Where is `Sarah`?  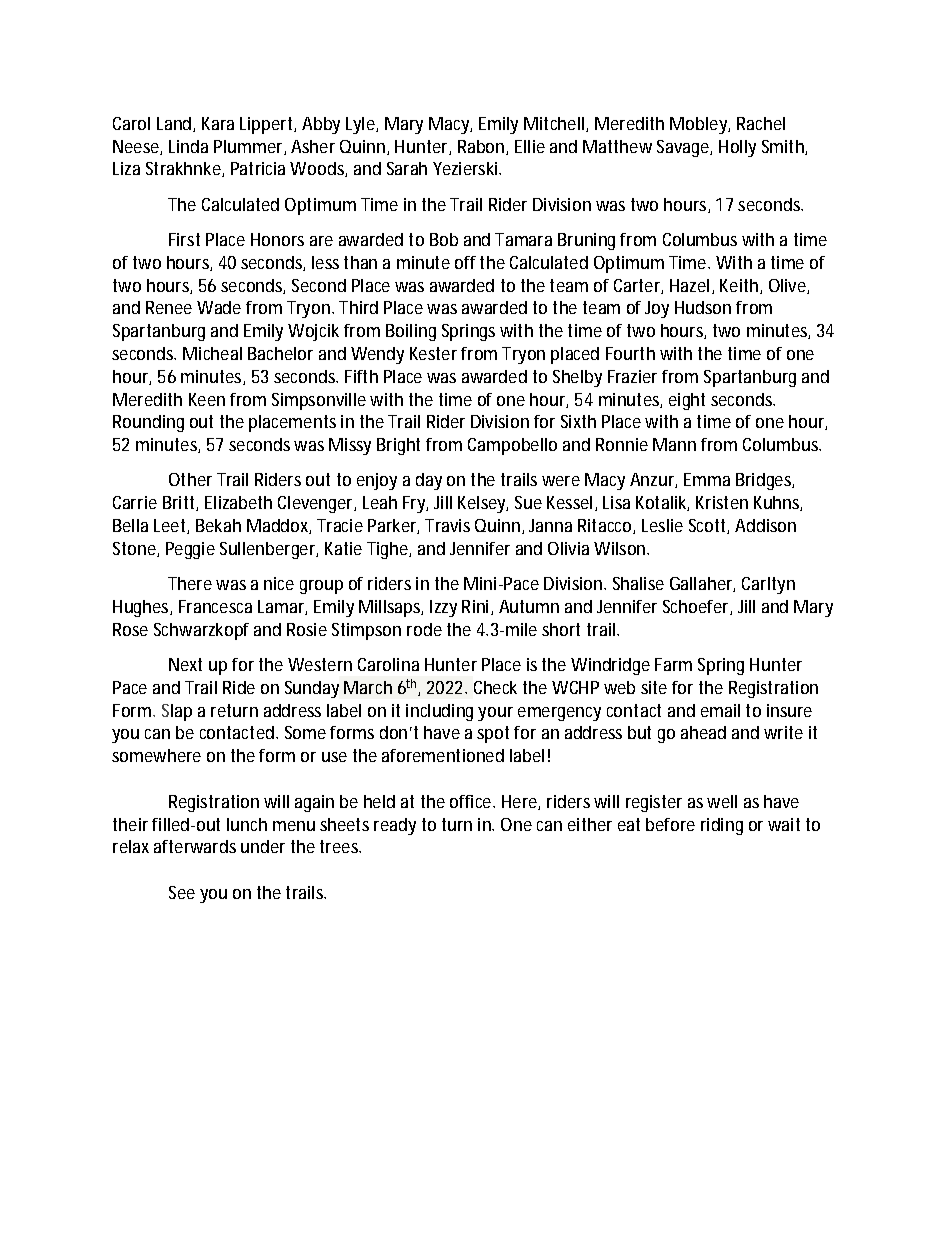 Sarah is located at coordinates (407, 168).
